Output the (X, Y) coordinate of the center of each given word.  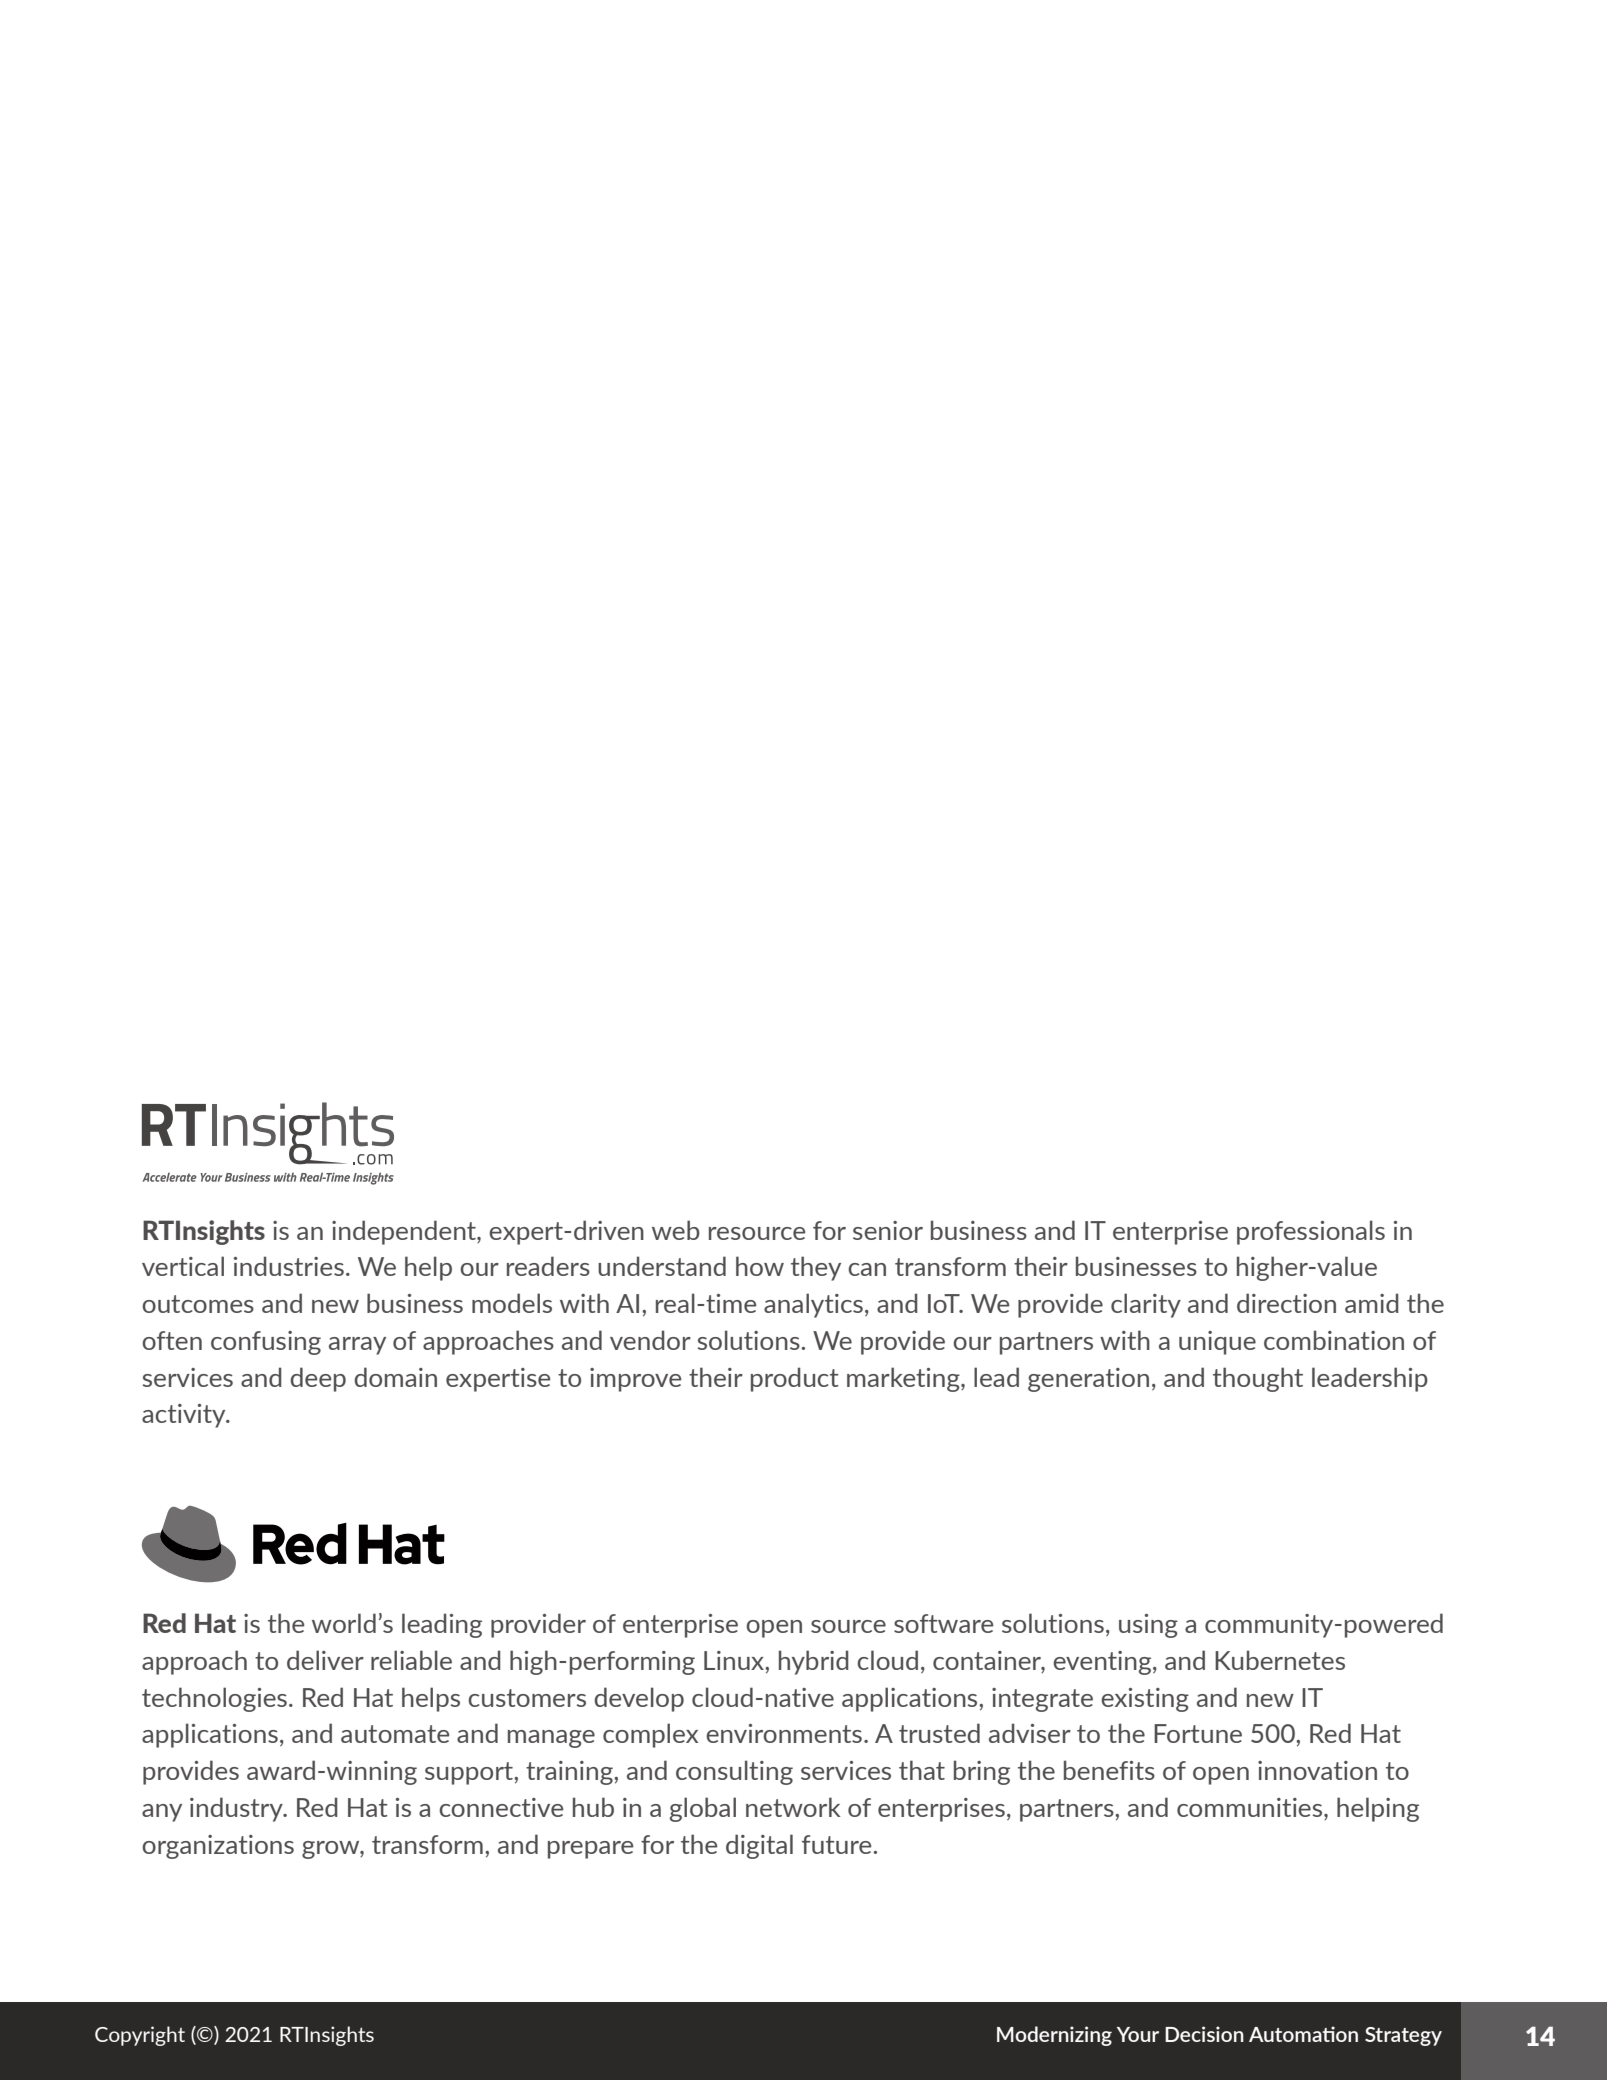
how (760, 1266)
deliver (325, 1660)
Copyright (140, 2036)
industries (289, 1266)
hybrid (814, 1662)
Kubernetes (1280, 1660)
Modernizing (1054, 2036)
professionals (1311, 1232)
